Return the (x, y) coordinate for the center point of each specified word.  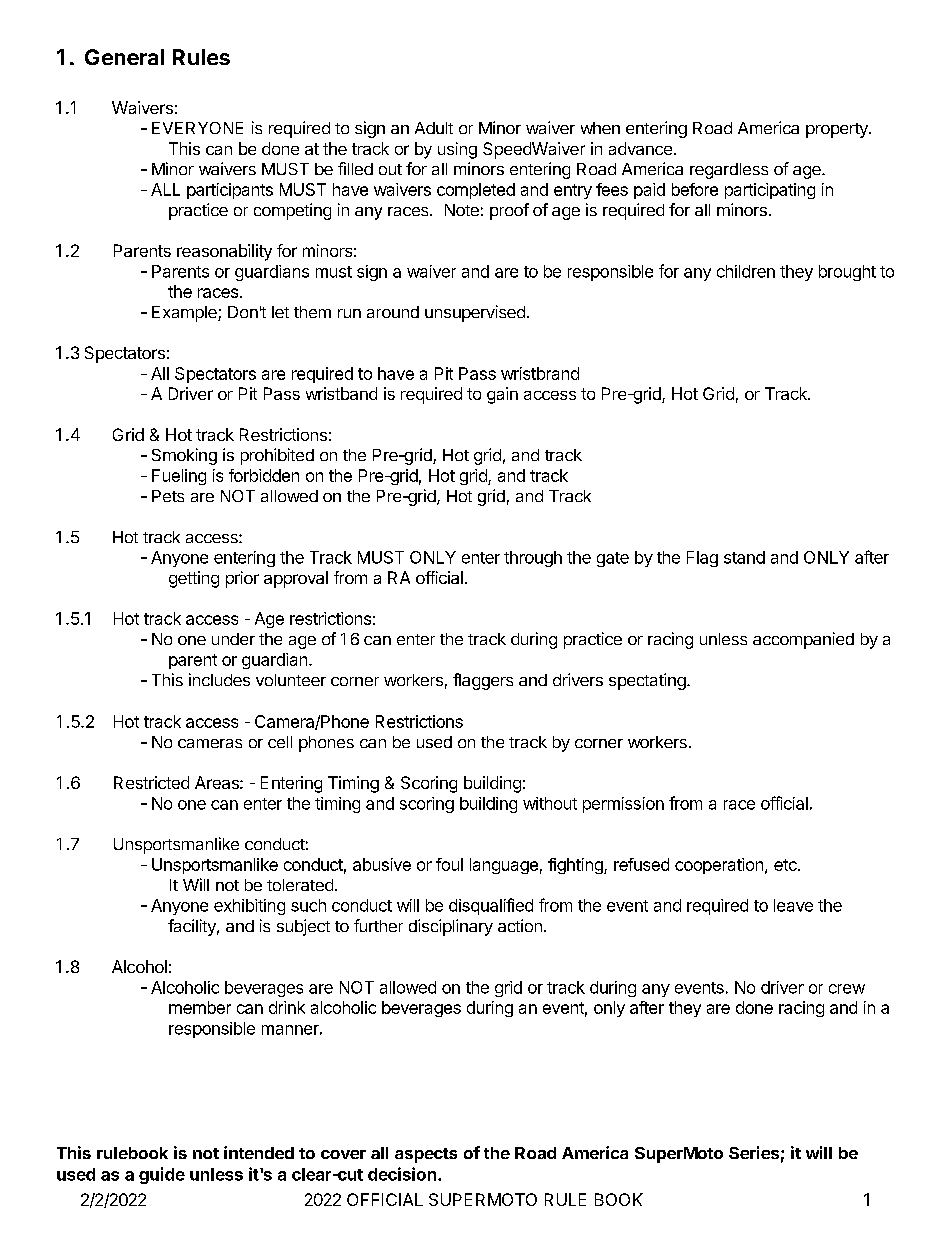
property (838, 130)
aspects (426, 1155)
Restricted (151, 782)
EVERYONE (197, 128)
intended (259, 1152)
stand (744, 557)
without (550, 803)
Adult (434, 128)
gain (502, 395)
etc (786, 865)
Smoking (184, 456)
